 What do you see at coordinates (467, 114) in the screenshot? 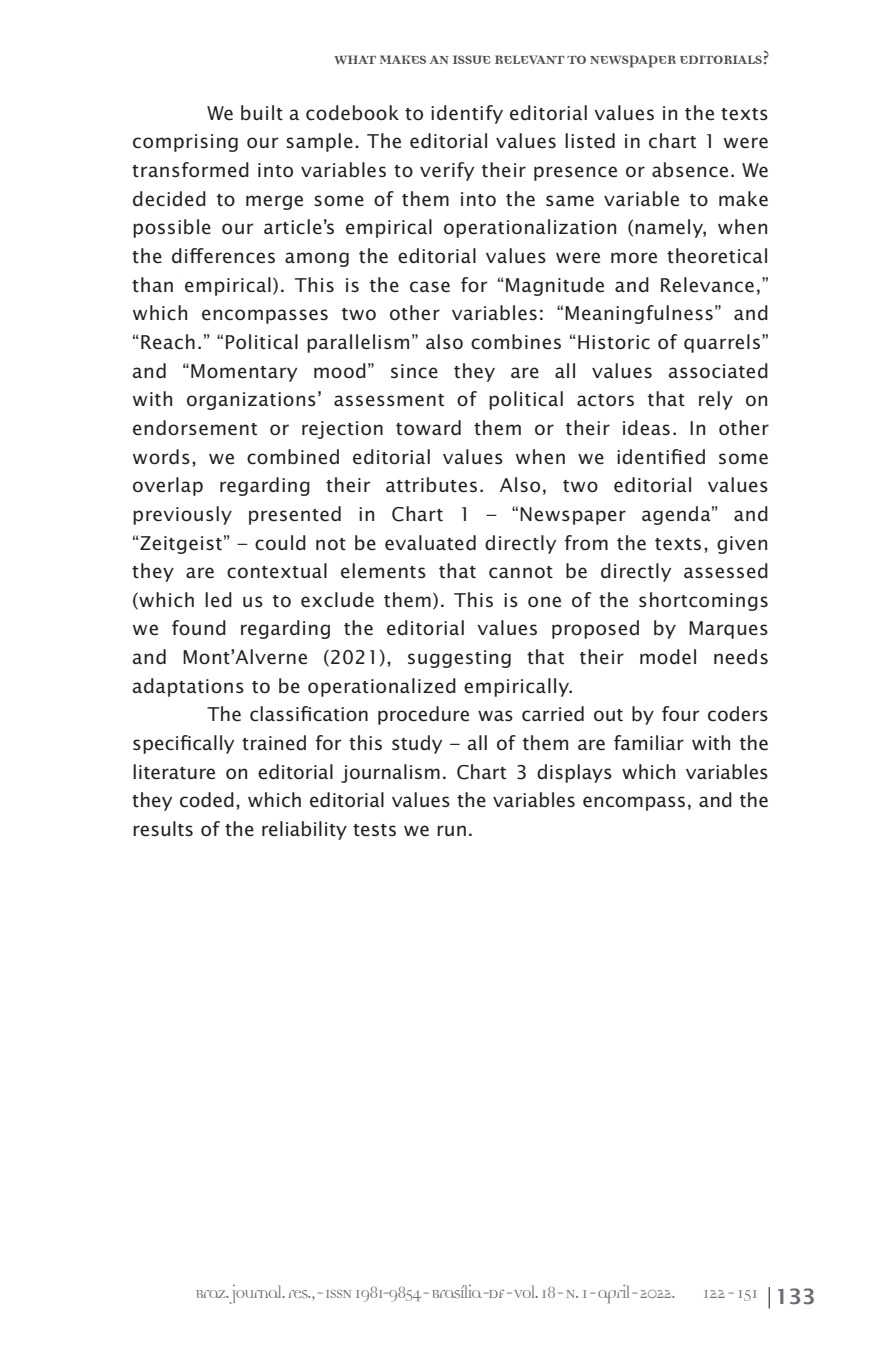
I see `identify` at bounding box center [467, 114].
